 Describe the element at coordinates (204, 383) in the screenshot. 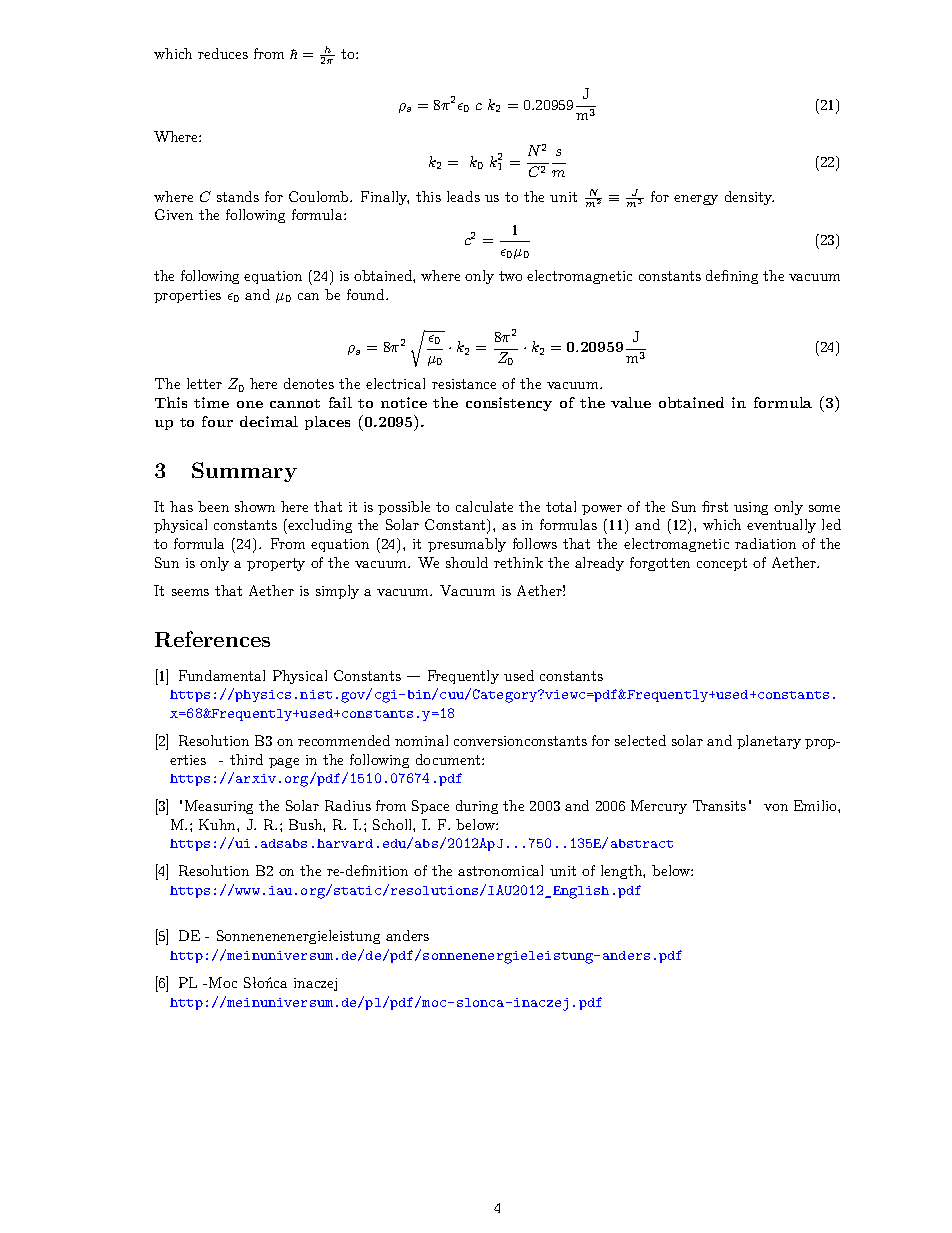

I see `letter` at that location.
